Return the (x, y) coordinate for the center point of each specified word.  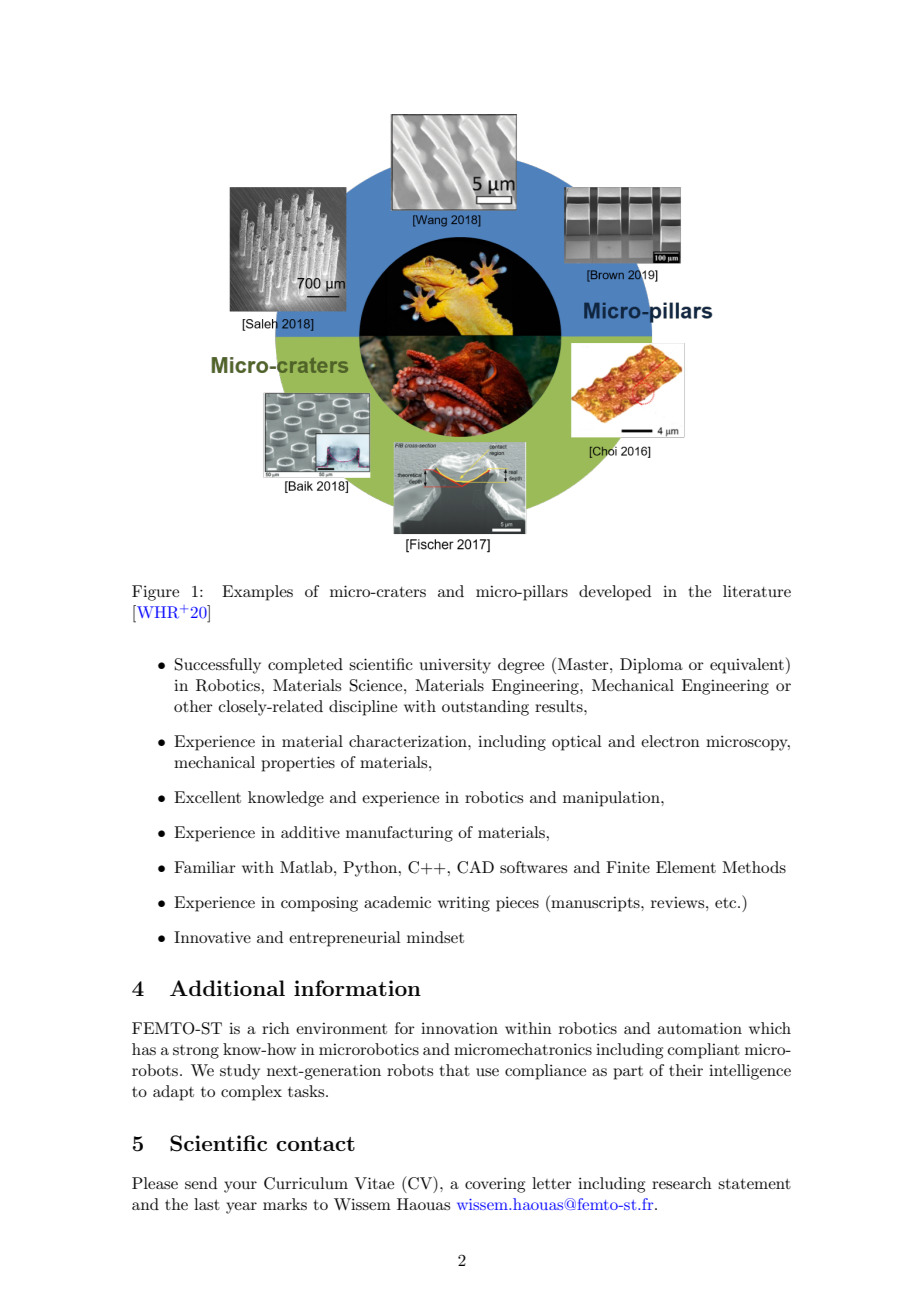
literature (757, 591)
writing (464, 904)
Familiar (205, 867)
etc (727, 903)
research (682, 1183)
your (240, 1187)
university (455, 666)
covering (495, 1185)
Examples (257, 593)
